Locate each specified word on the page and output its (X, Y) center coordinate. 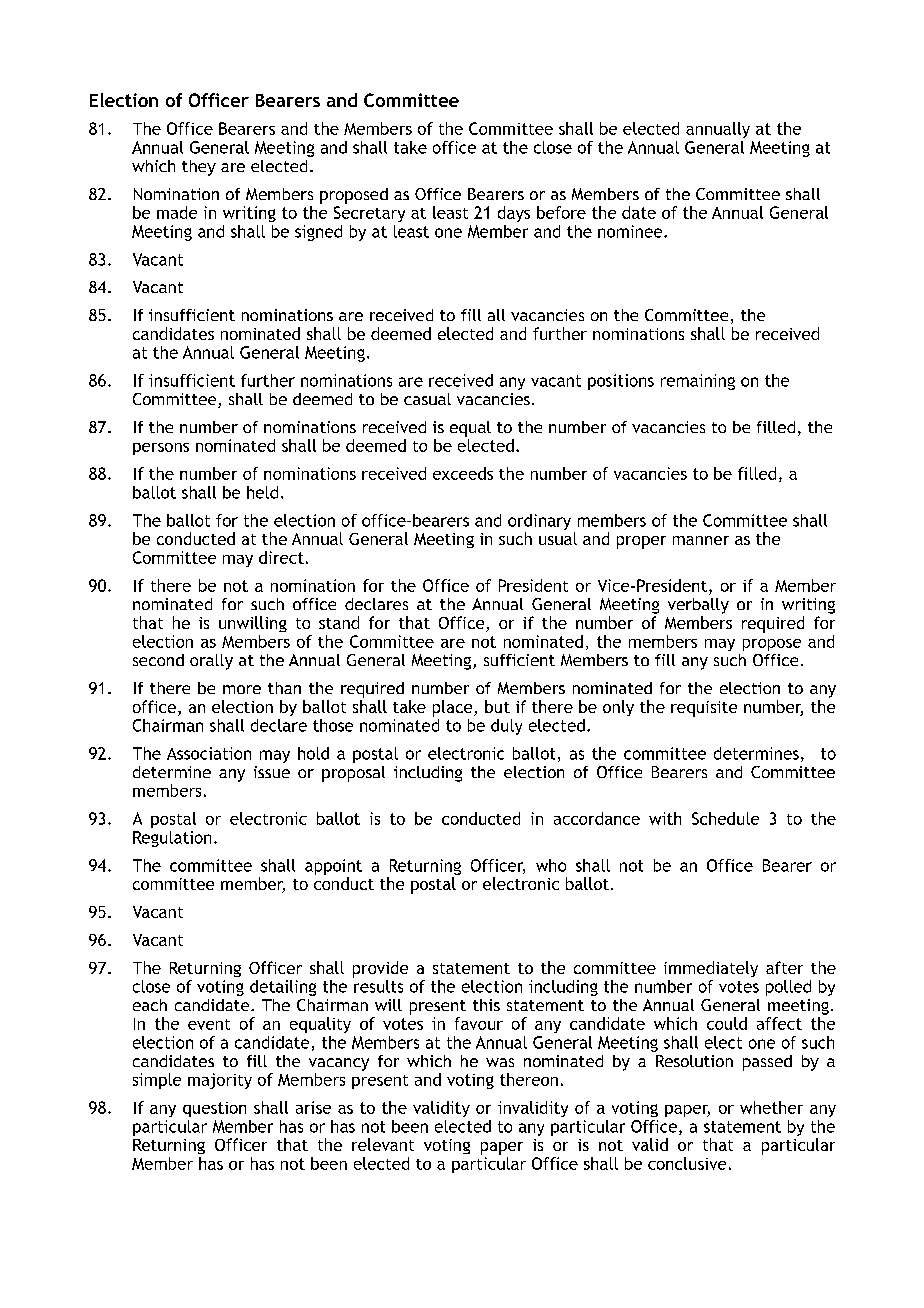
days (514, 214)
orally (211, 662)
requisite (704, 709)
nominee (631, 231)
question (214, 1109)
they (199, 168)
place (454, 708)
